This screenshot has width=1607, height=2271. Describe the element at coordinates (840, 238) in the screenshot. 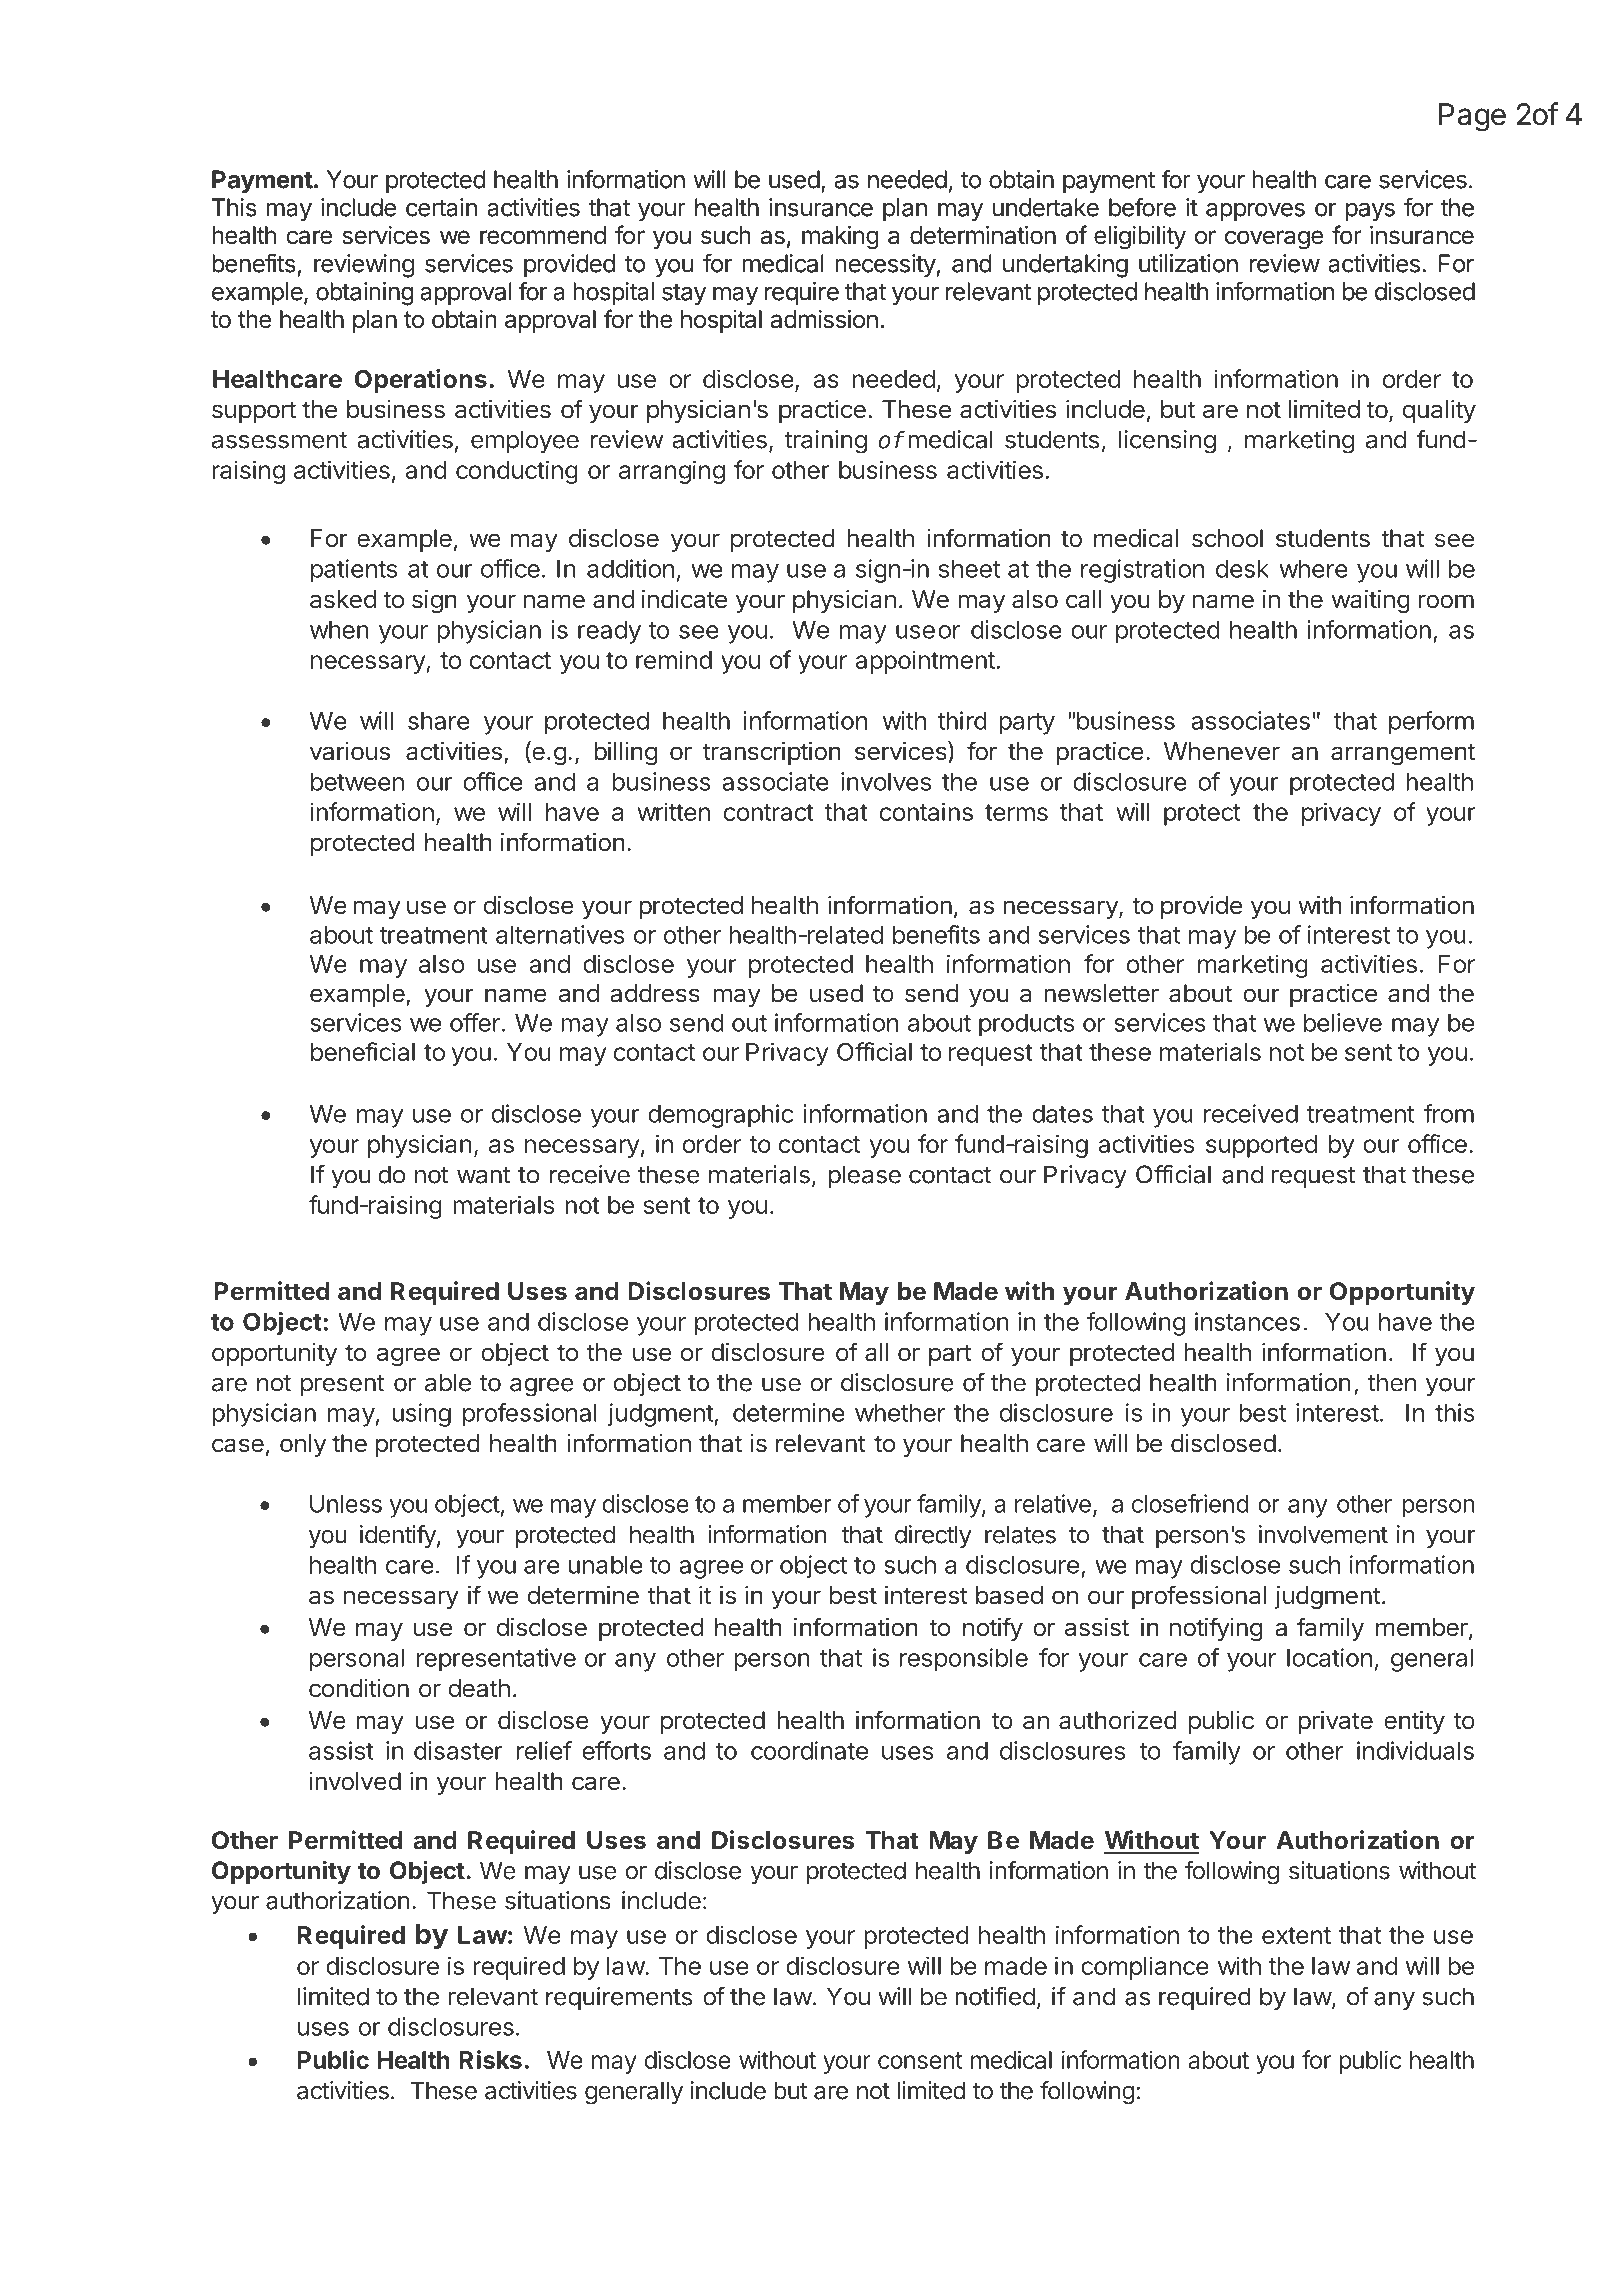

I see `making` at that location.
